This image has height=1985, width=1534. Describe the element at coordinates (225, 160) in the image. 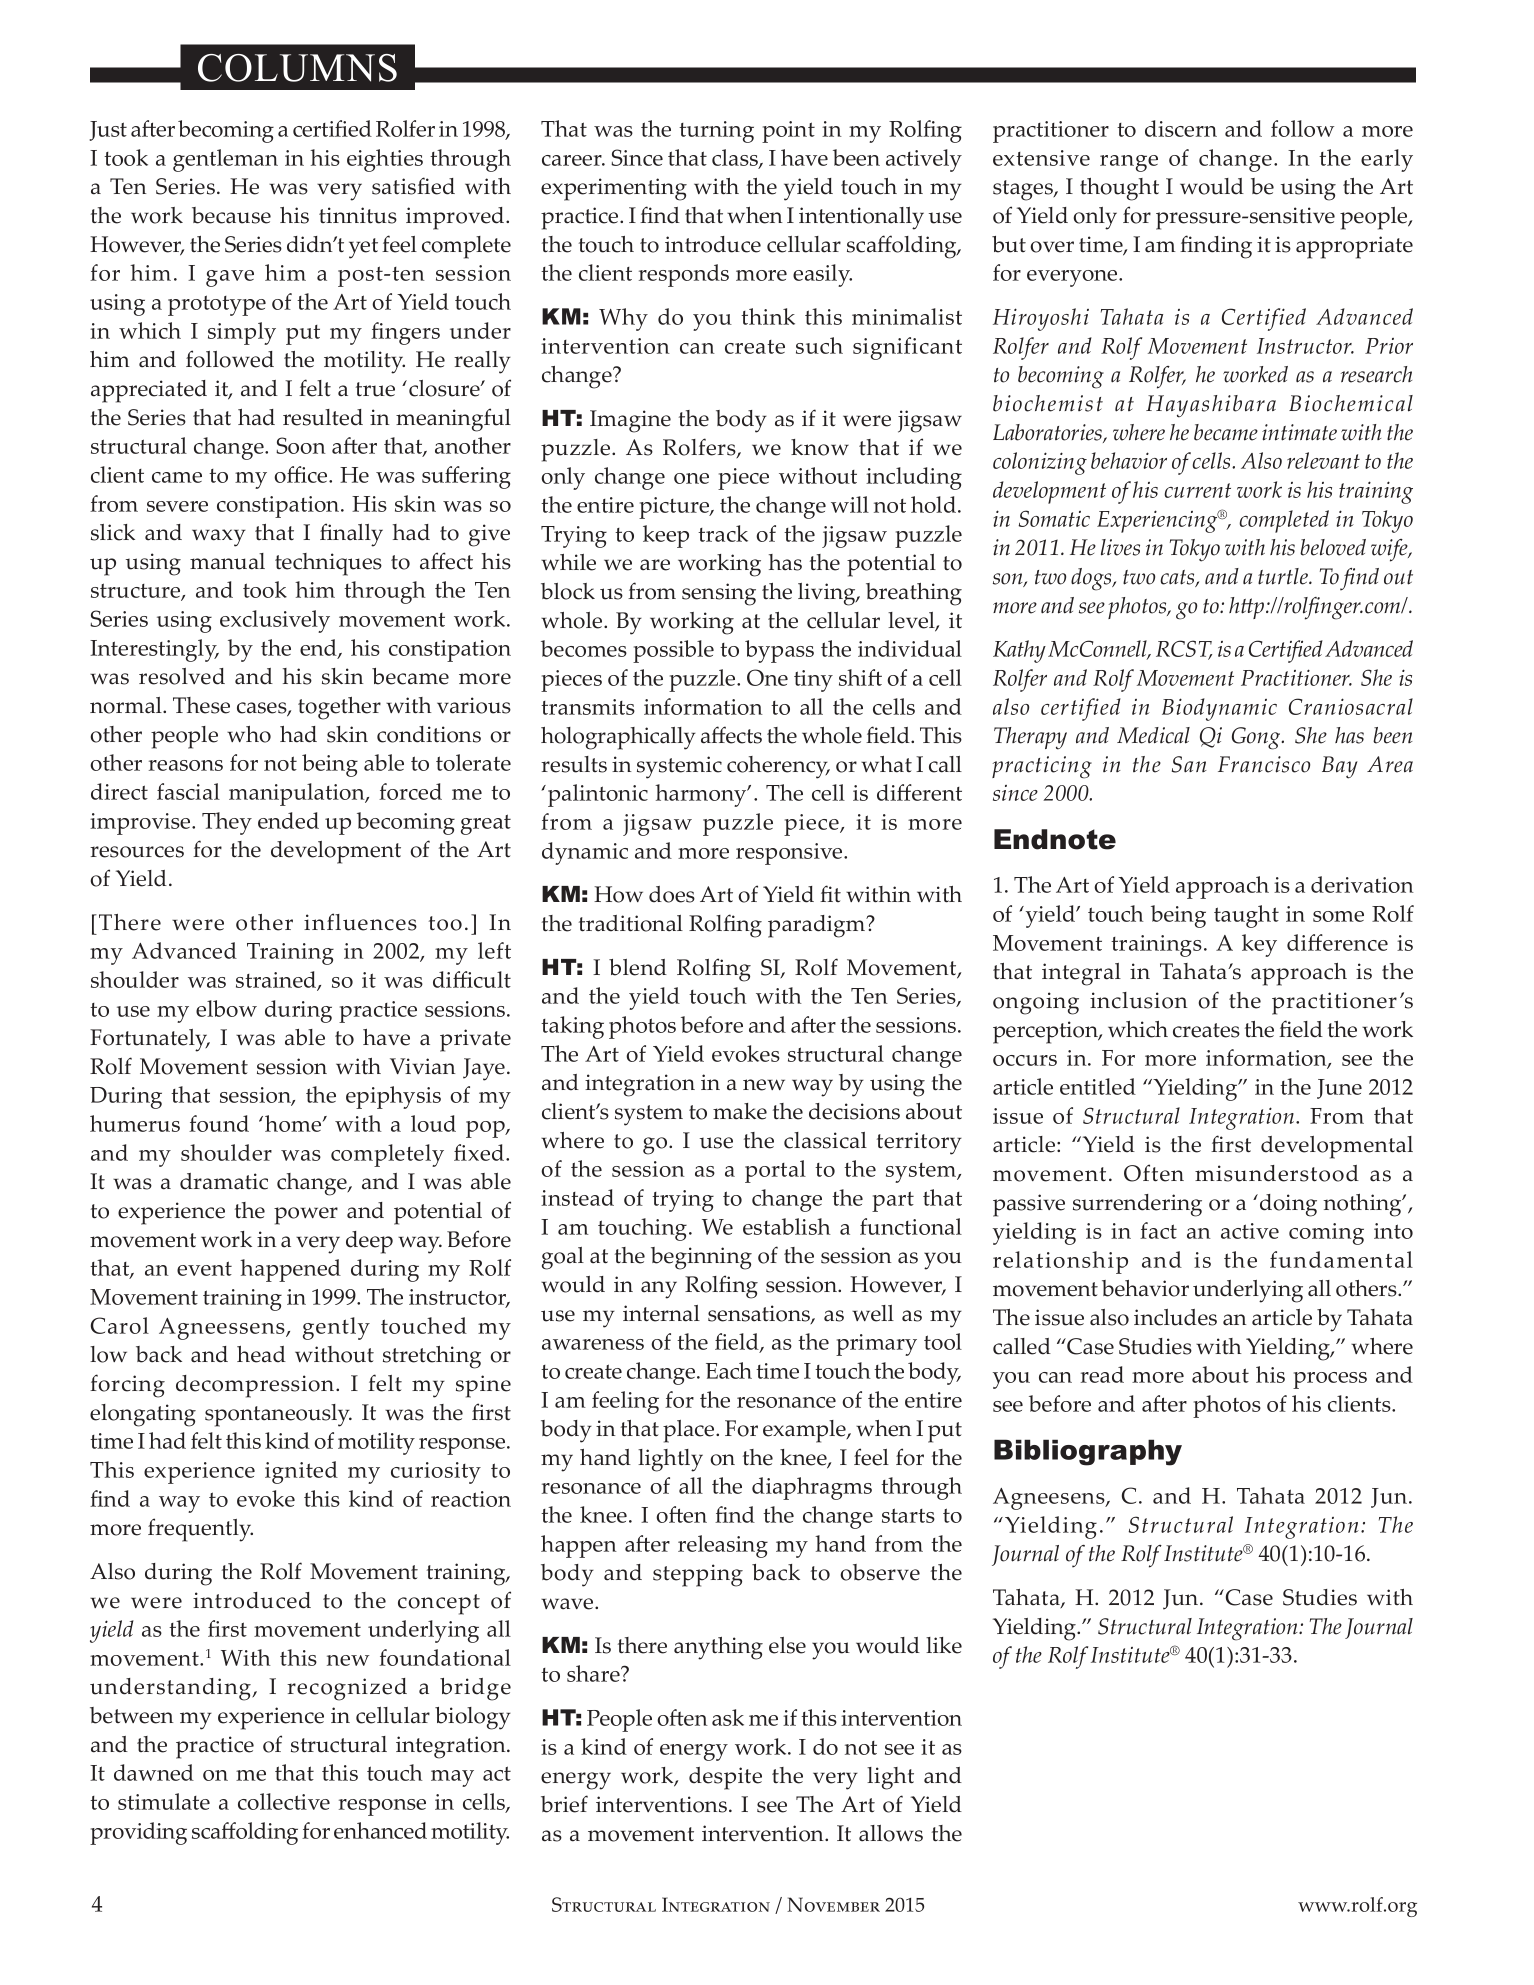

I see `gentleman` at that location.
